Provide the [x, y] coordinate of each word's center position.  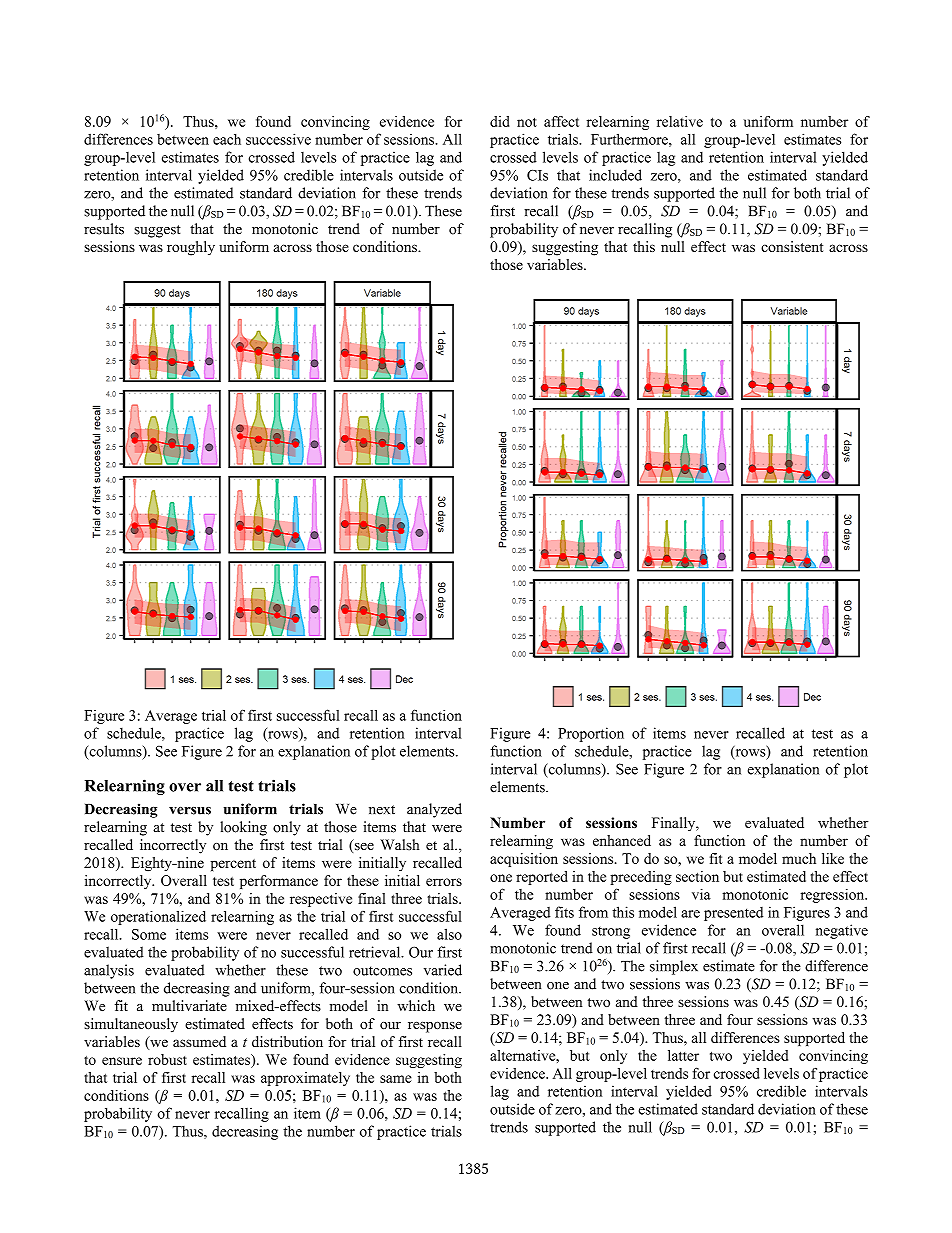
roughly [191, 248]
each [227, 139]
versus [190, 811]
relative [680, 121]
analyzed [434, 810]
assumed [199, 1041]
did [500, 121]
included [615, 175]
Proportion [591, 734]
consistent [792, 246]
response [435, 1027]
